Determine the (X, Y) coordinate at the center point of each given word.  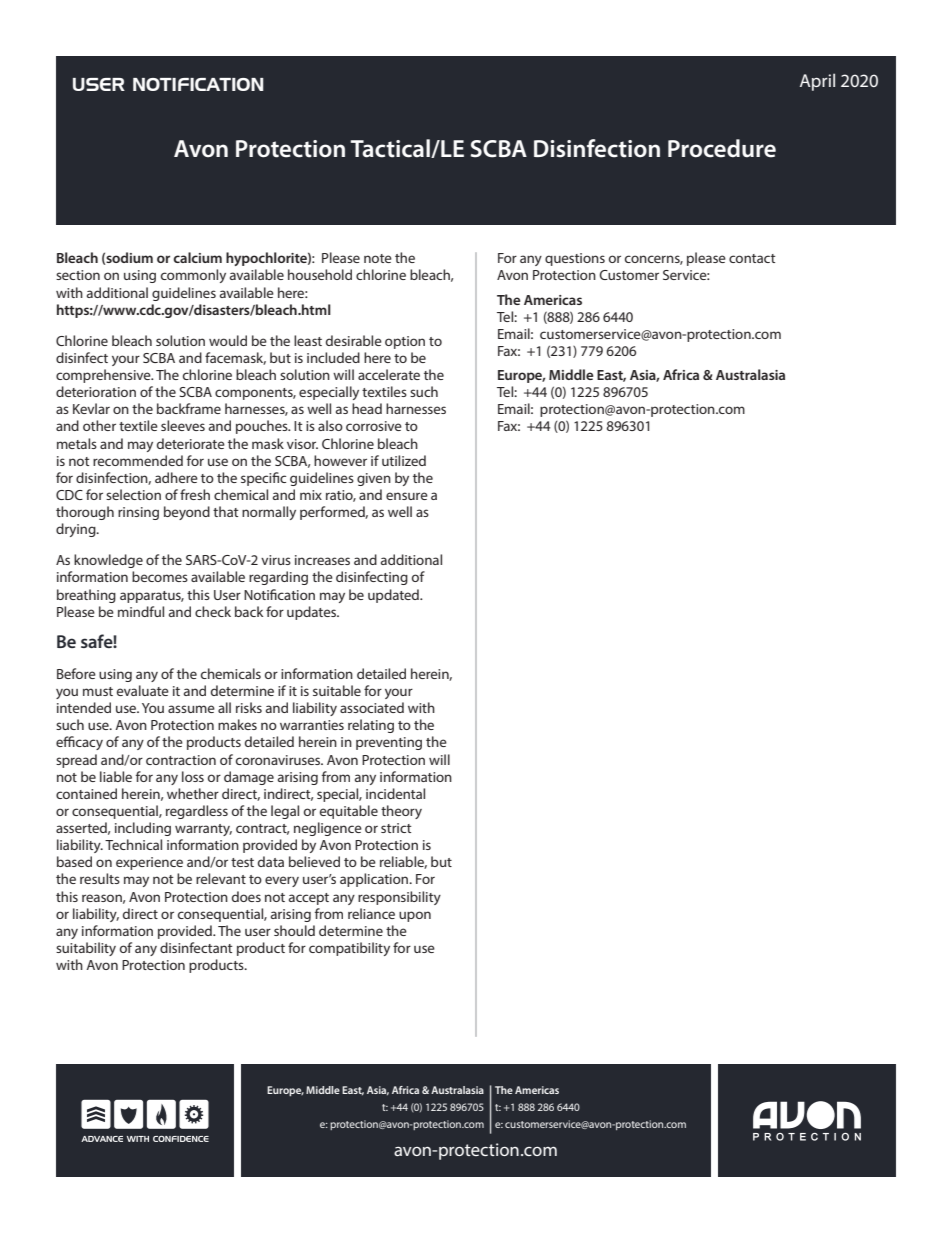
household (320, 274)
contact (752, 258)
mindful (141, 611)
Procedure (722, 148)
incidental (395, 793)
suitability (86, 949)
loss (193, 776)
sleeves (183, 425)
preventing (389, 743)
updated (394, 596)
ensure (407, 496)
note (378, 258)
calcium (197, 257)
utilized (404, 460)
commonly (193, 276)
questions (575, 259)
